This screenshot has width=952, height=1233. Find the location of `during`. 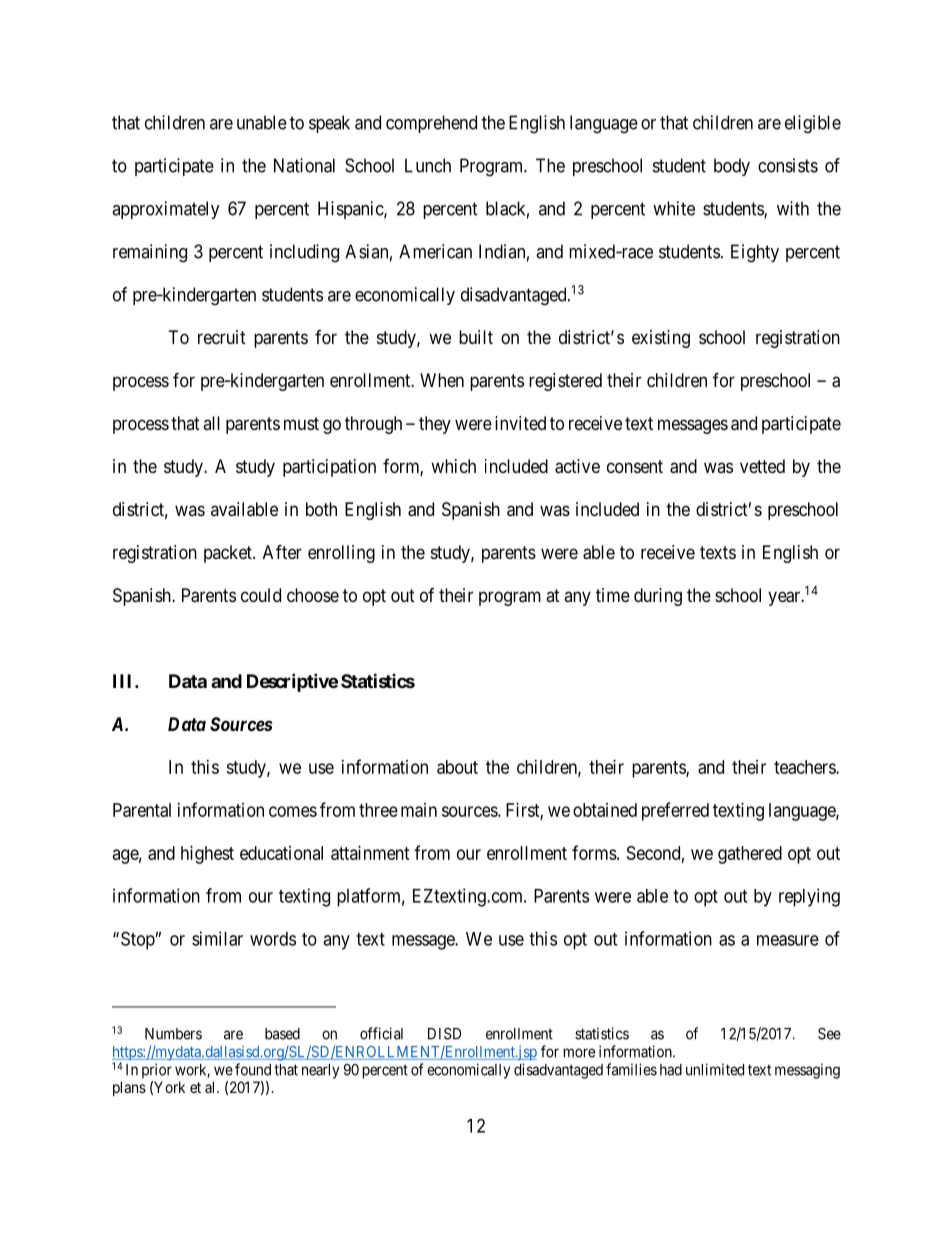

during is located at coordinates (658, 597).
